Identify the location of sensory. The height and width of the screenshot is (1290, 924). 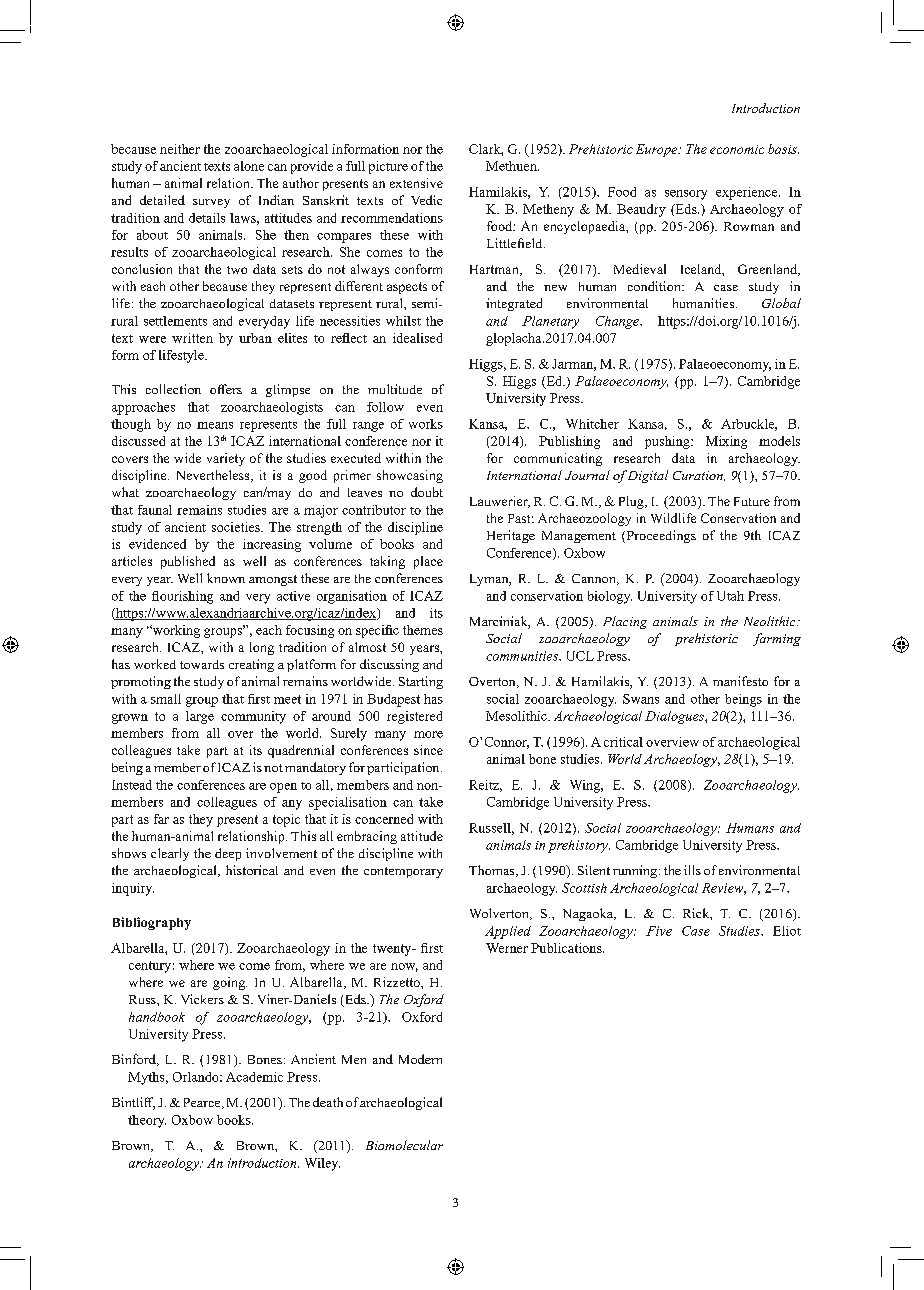
(686, 195).
